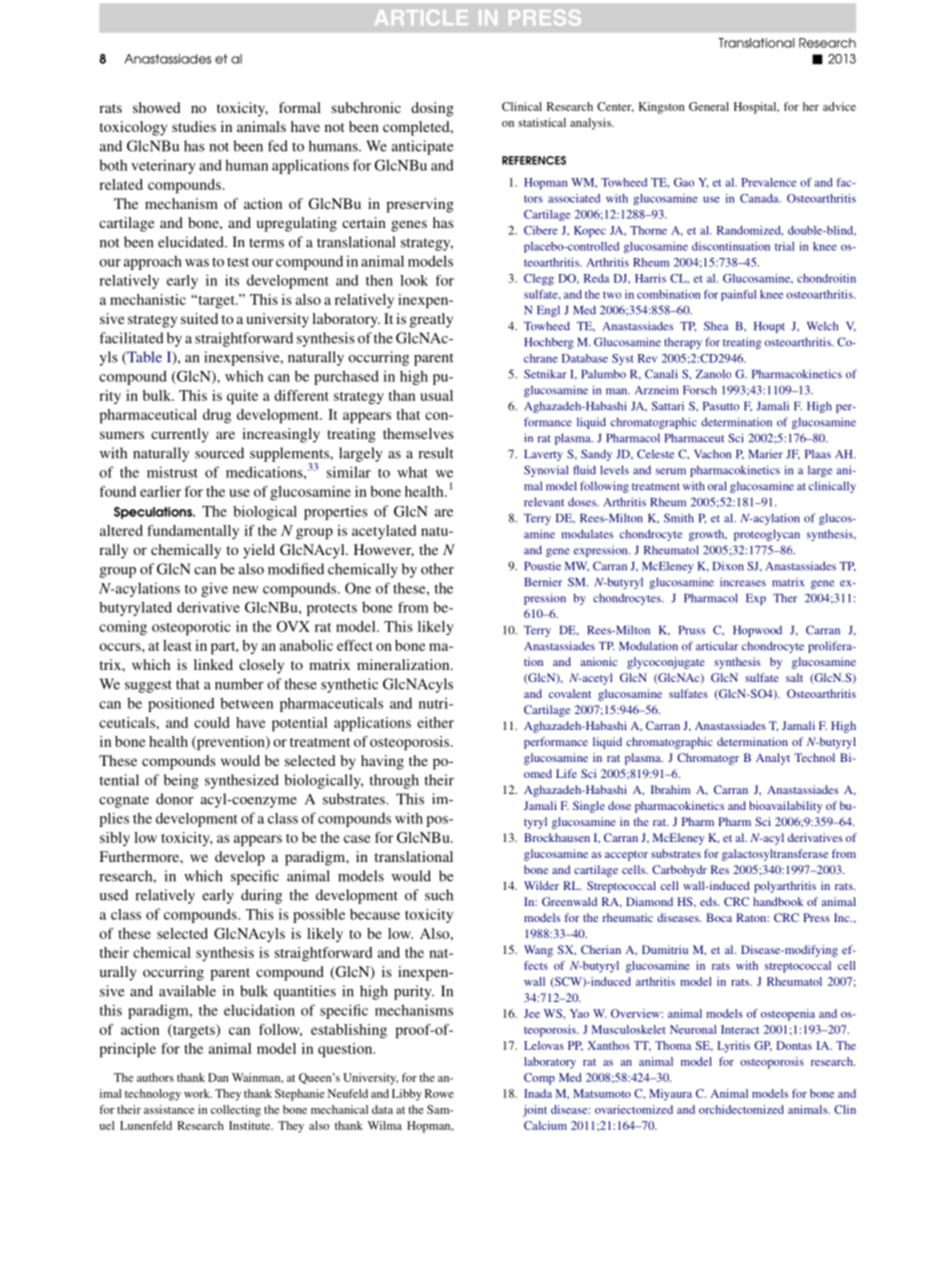 Image resolution: width=952 pixels, height=1271 pixels. What do you see at coordinates (218, 1077) in the document?
I see `Dan` at bounding box center [218, 1077].
